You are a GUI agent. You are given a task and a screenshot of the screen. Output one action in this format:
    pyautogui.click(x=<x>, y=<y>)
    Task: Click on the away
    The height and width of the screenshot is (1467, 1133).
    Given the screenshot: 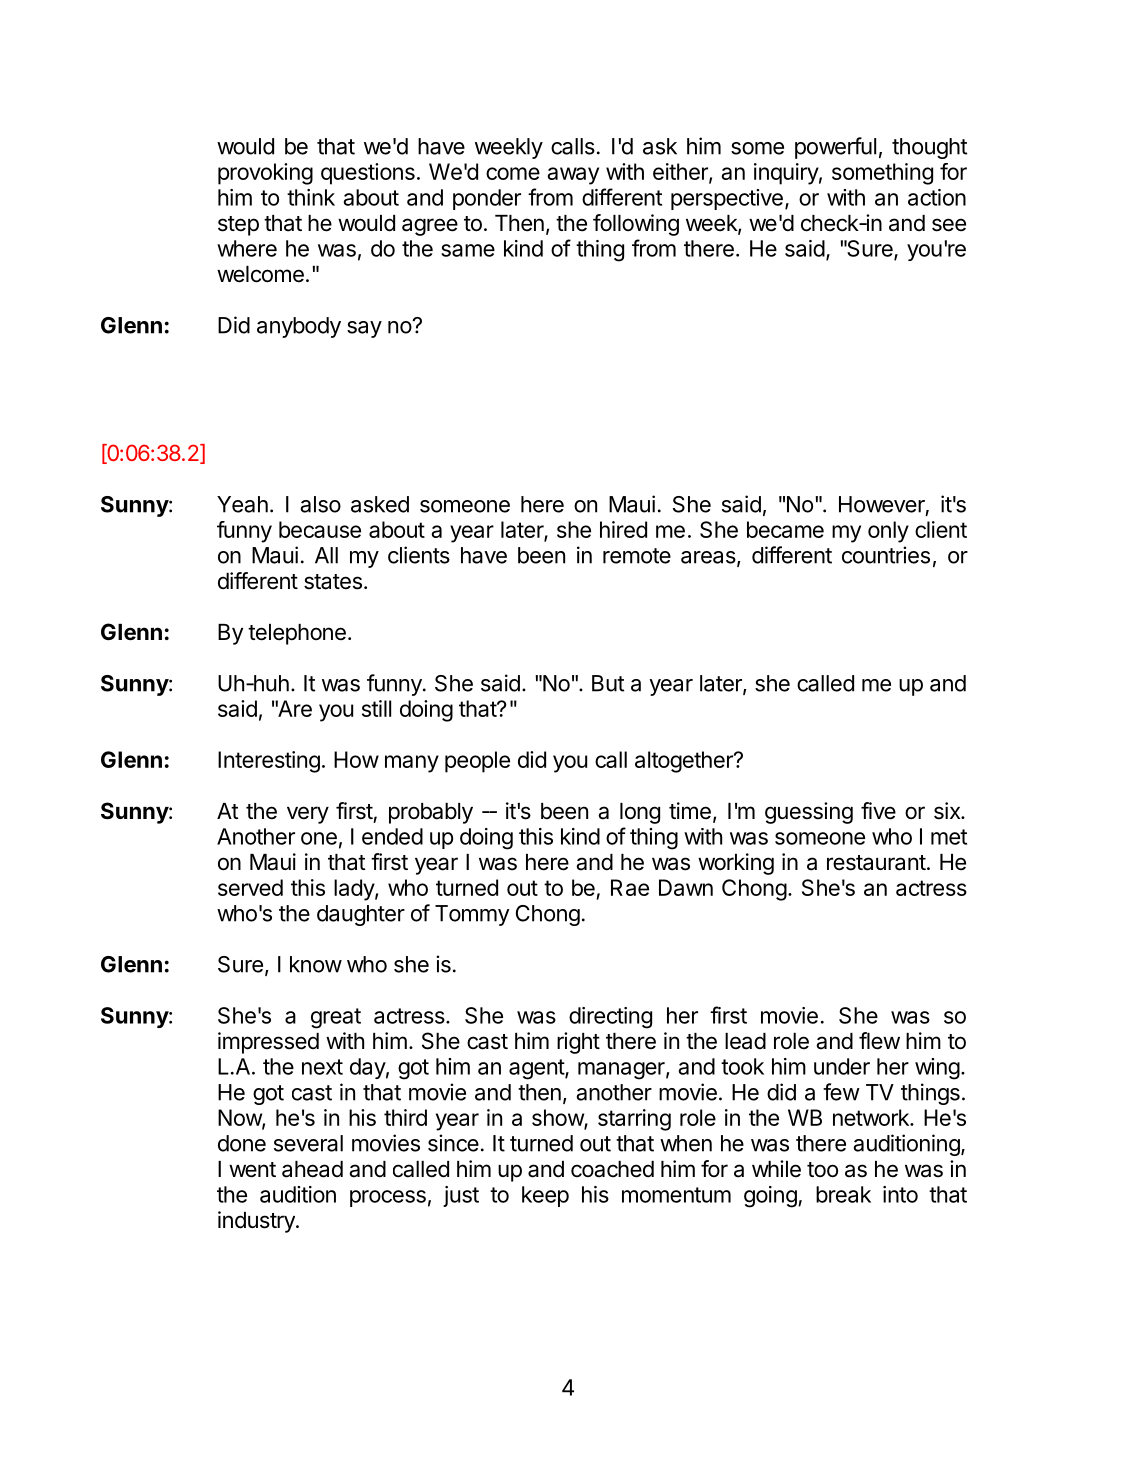 What is the action you would take?
    pyautogui.click(x=573, y=176)
